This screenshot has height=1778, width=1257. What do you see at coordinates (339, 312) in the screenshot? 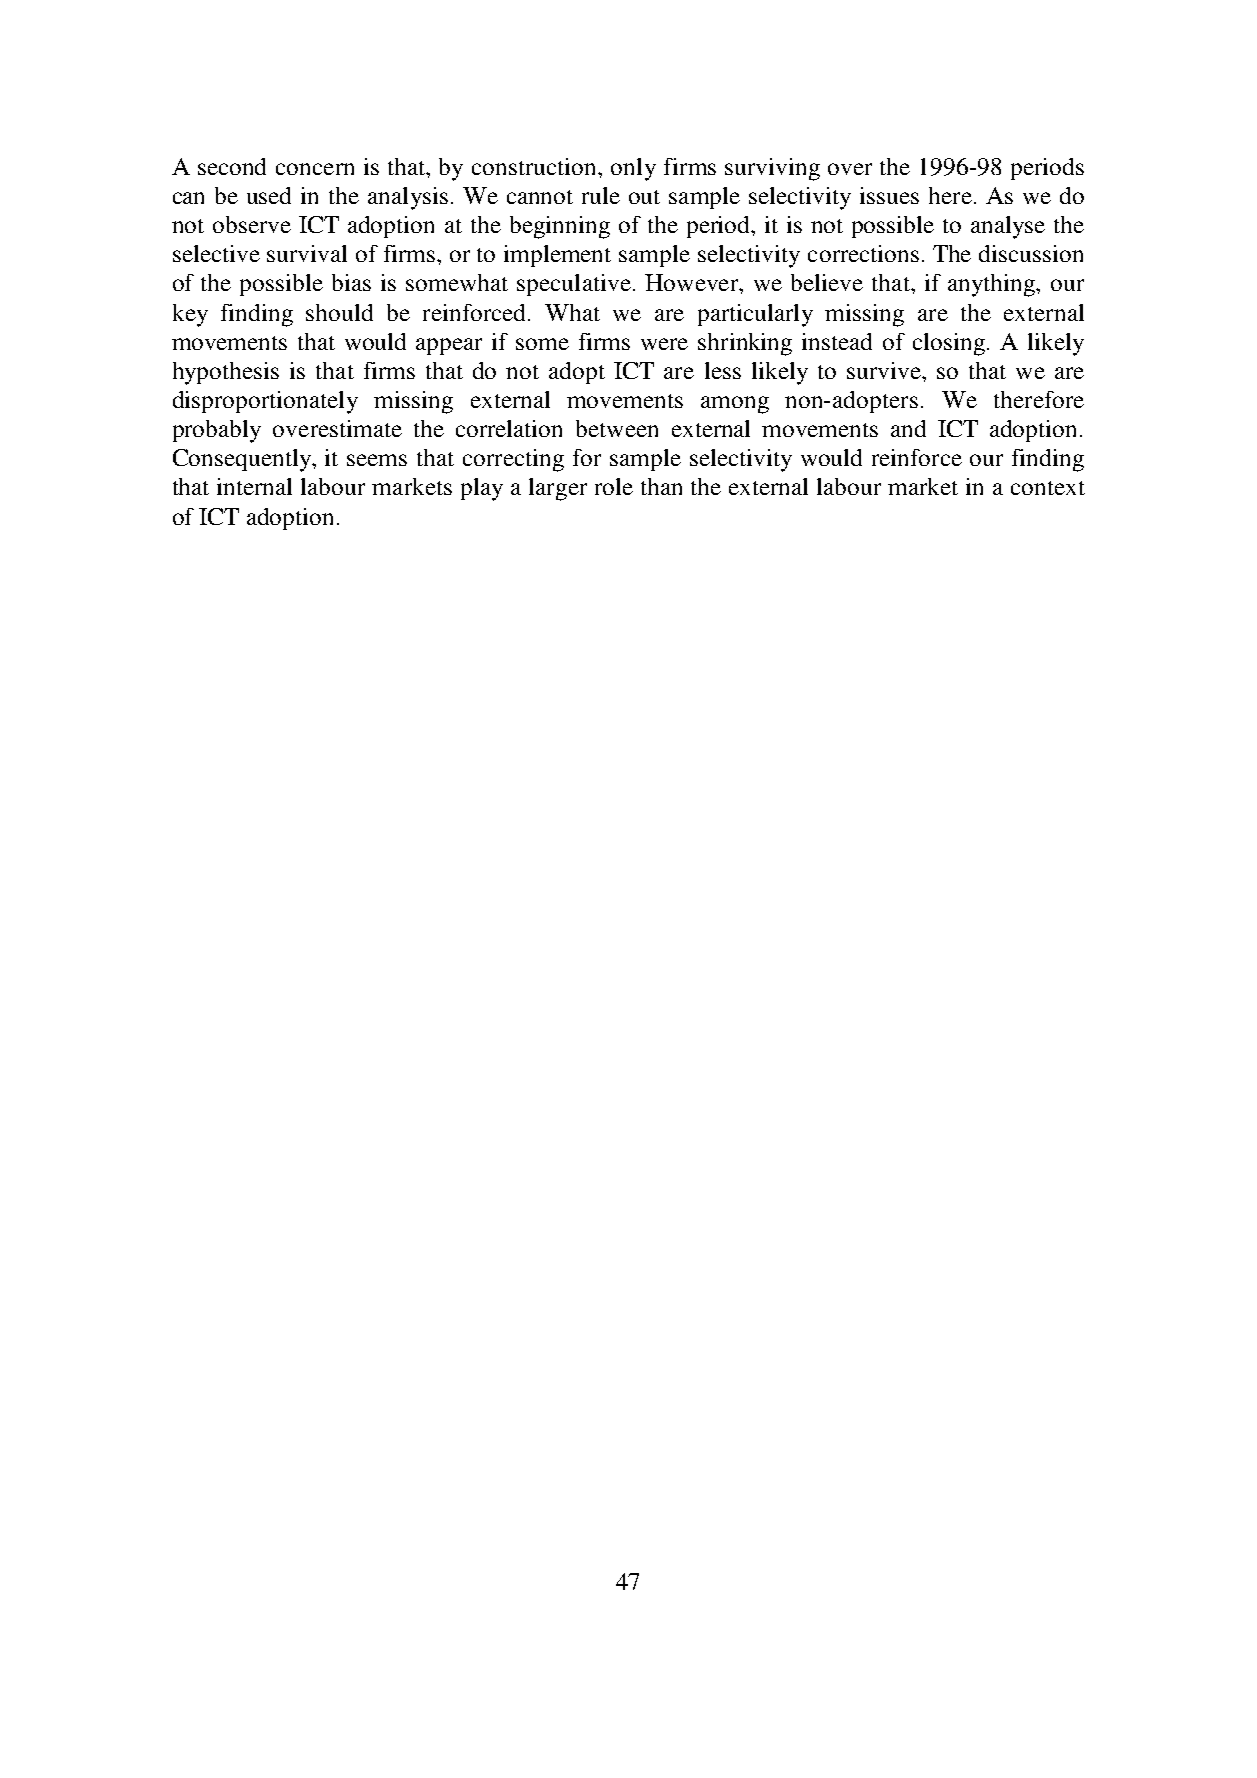
I see `should` at bounding box center [339, 312].
